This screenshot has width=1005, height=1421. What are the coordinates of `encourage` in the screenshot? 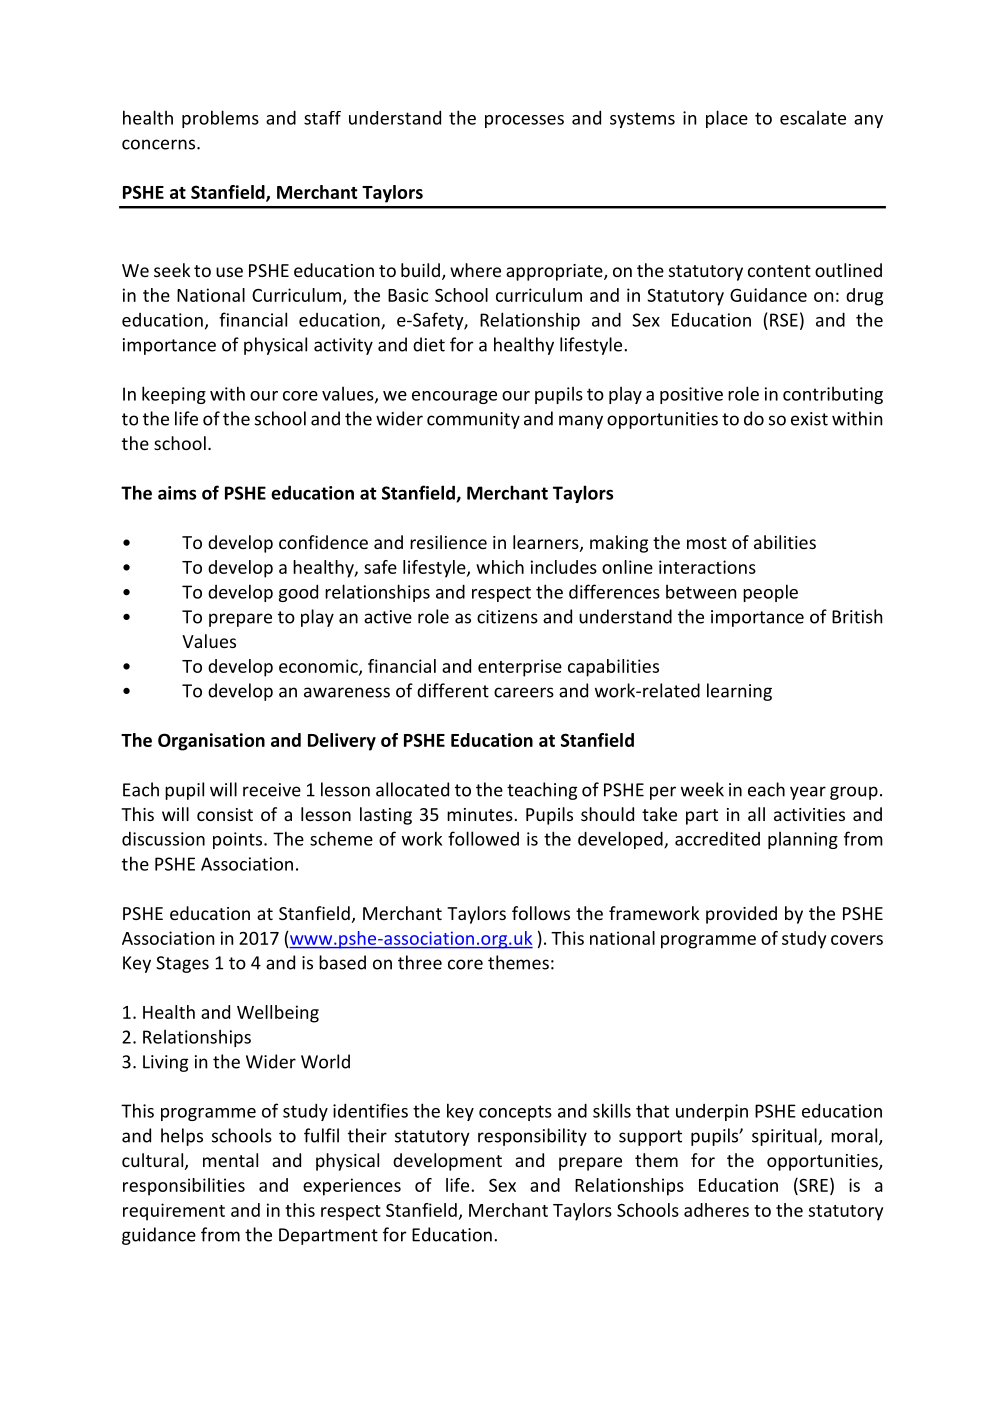 It's located at (454, 397).
